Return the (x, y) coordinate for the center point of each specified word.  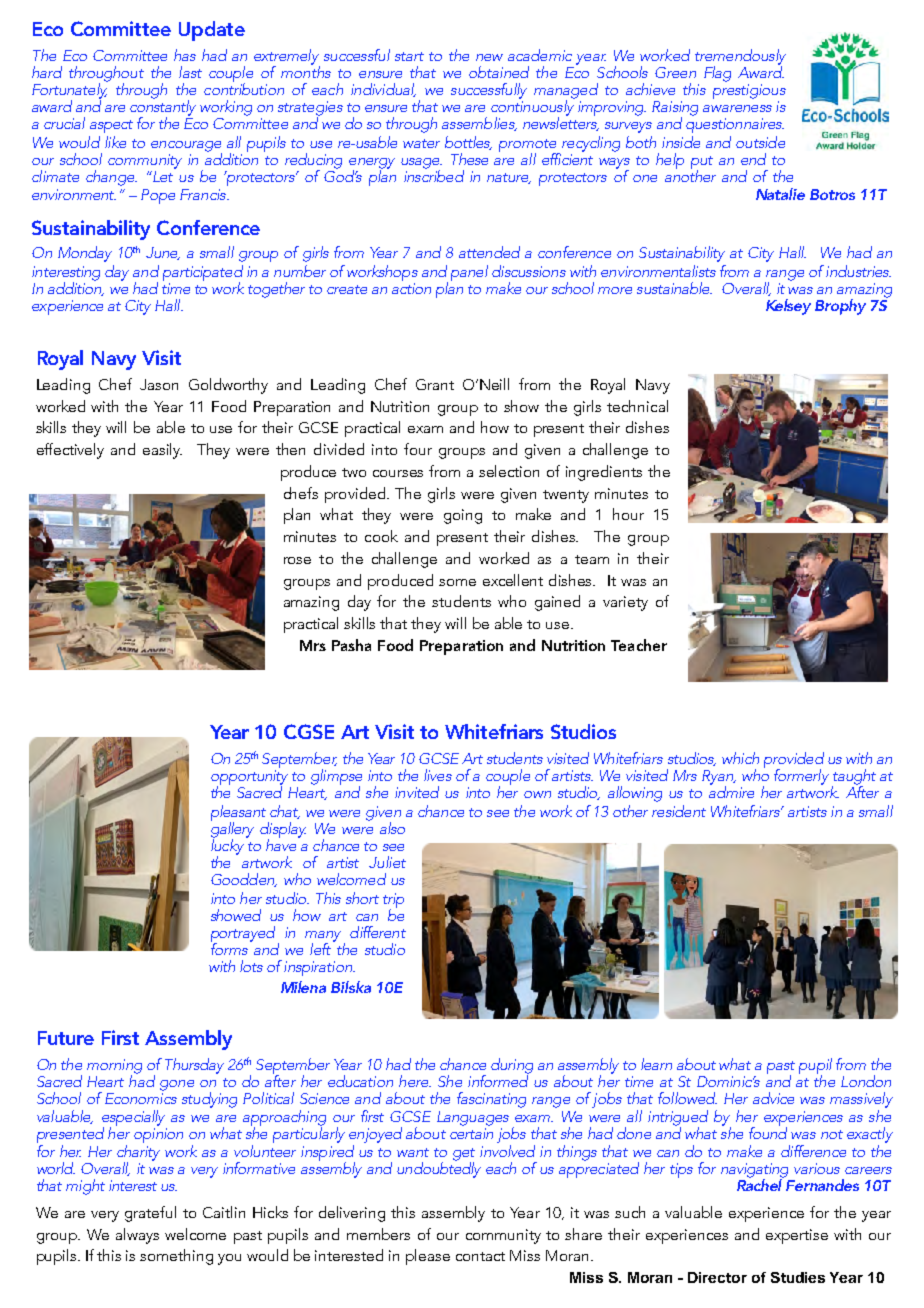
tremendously (740, 58)
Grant (435, 384)
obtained (499, 72)
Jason (159, 384)
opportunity (251, 779)
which (740, 758)
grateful (150, 1214)
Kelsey (788, 307)
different (378, 932)
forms (229, 948)
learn (656, 1064)
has (185, 55)
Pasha (351, 645)
